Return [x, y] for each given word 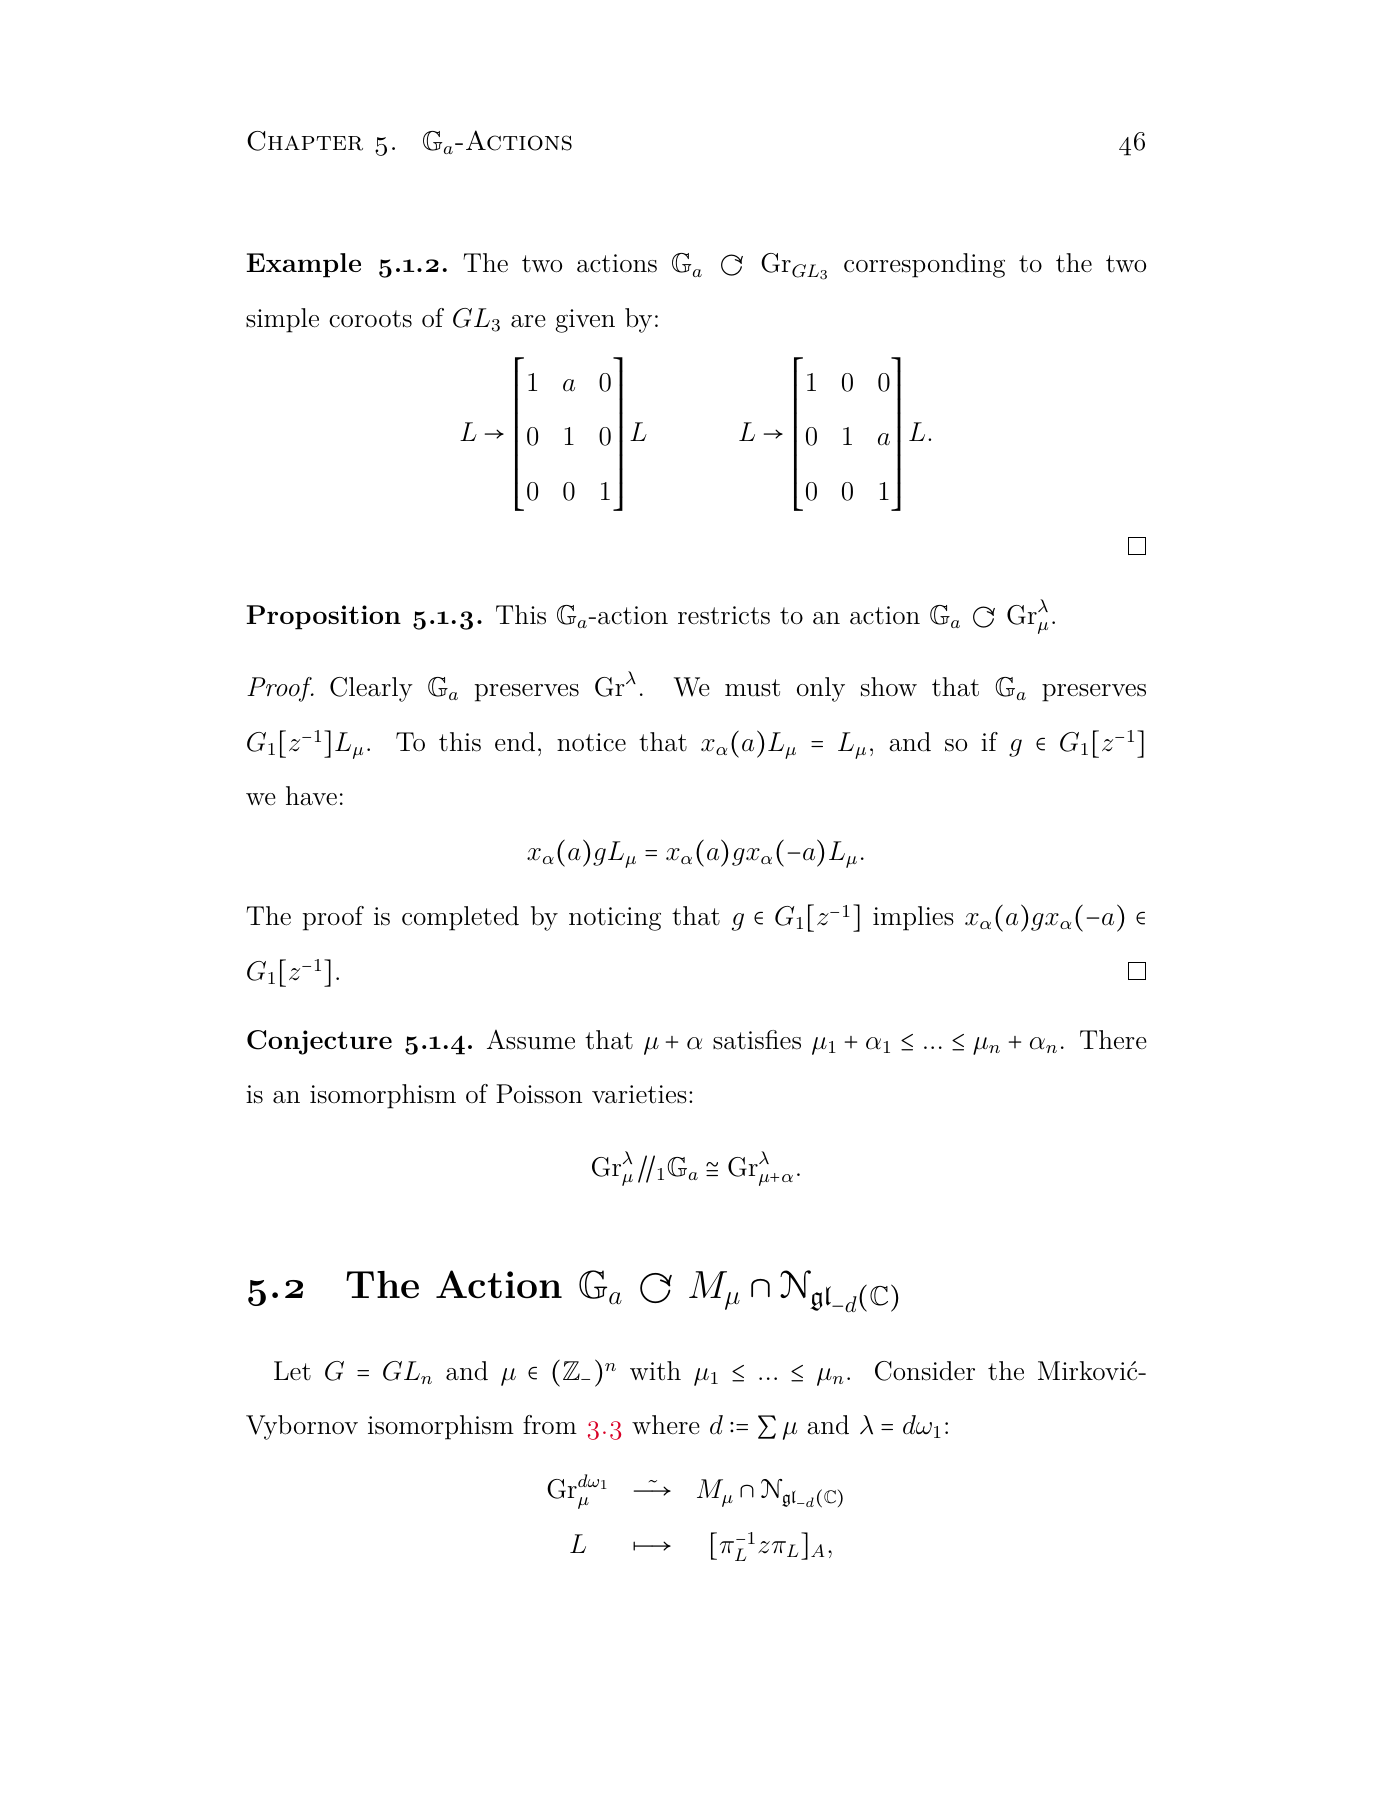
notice [591, 742]
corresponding [924, 265]
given [585, 321]
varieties [639, 1094]
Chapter [305, 141]
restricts [724, 615]
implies [913, 918]
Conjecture [319, 1042]
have [311, 796]
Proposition [323, 617]
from [550, 1424]
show [889, 687]
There [1113, 1040]
